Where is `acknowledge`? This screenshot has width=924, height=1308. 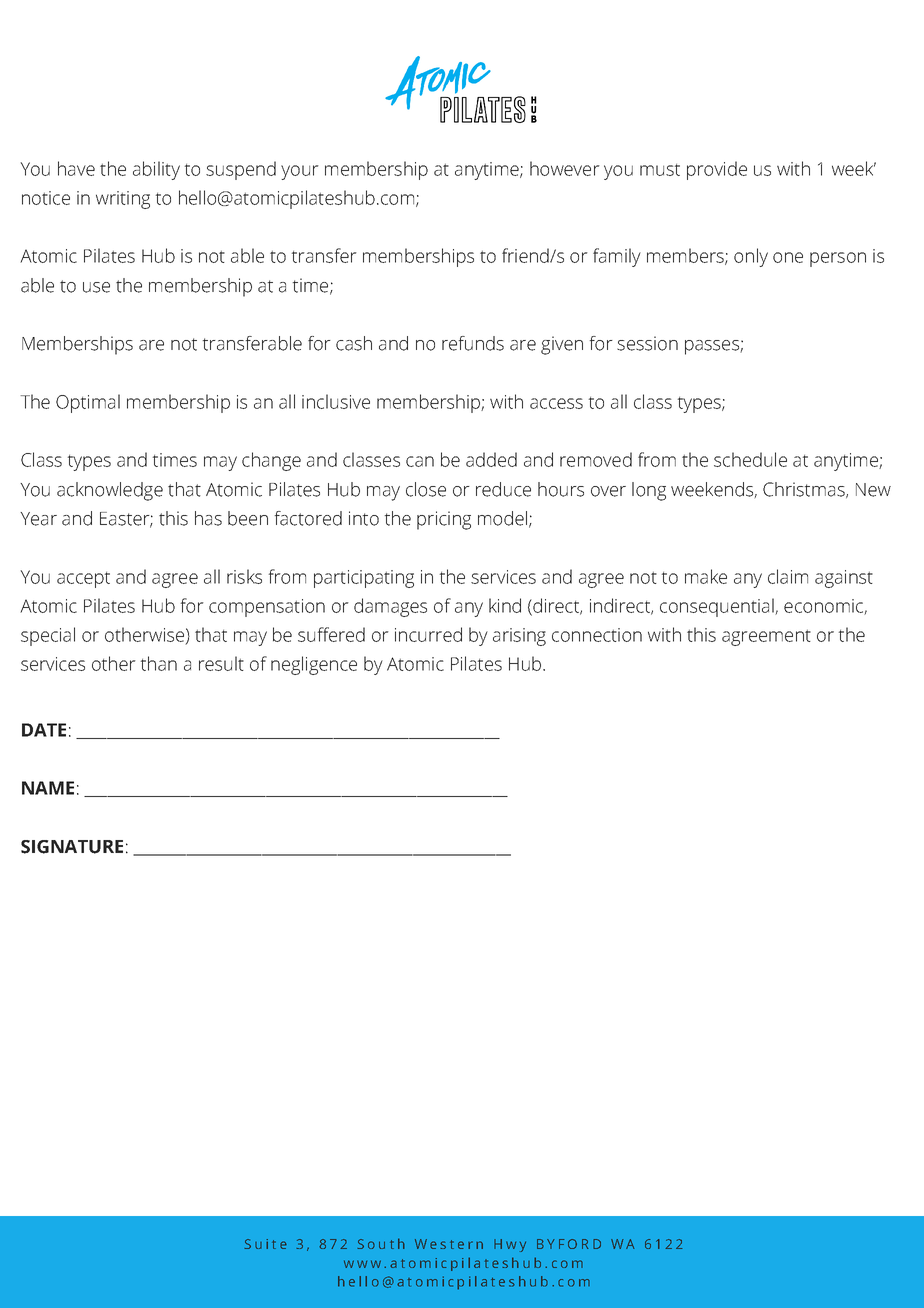
acknowledge is located at coordinates (110, 491).
